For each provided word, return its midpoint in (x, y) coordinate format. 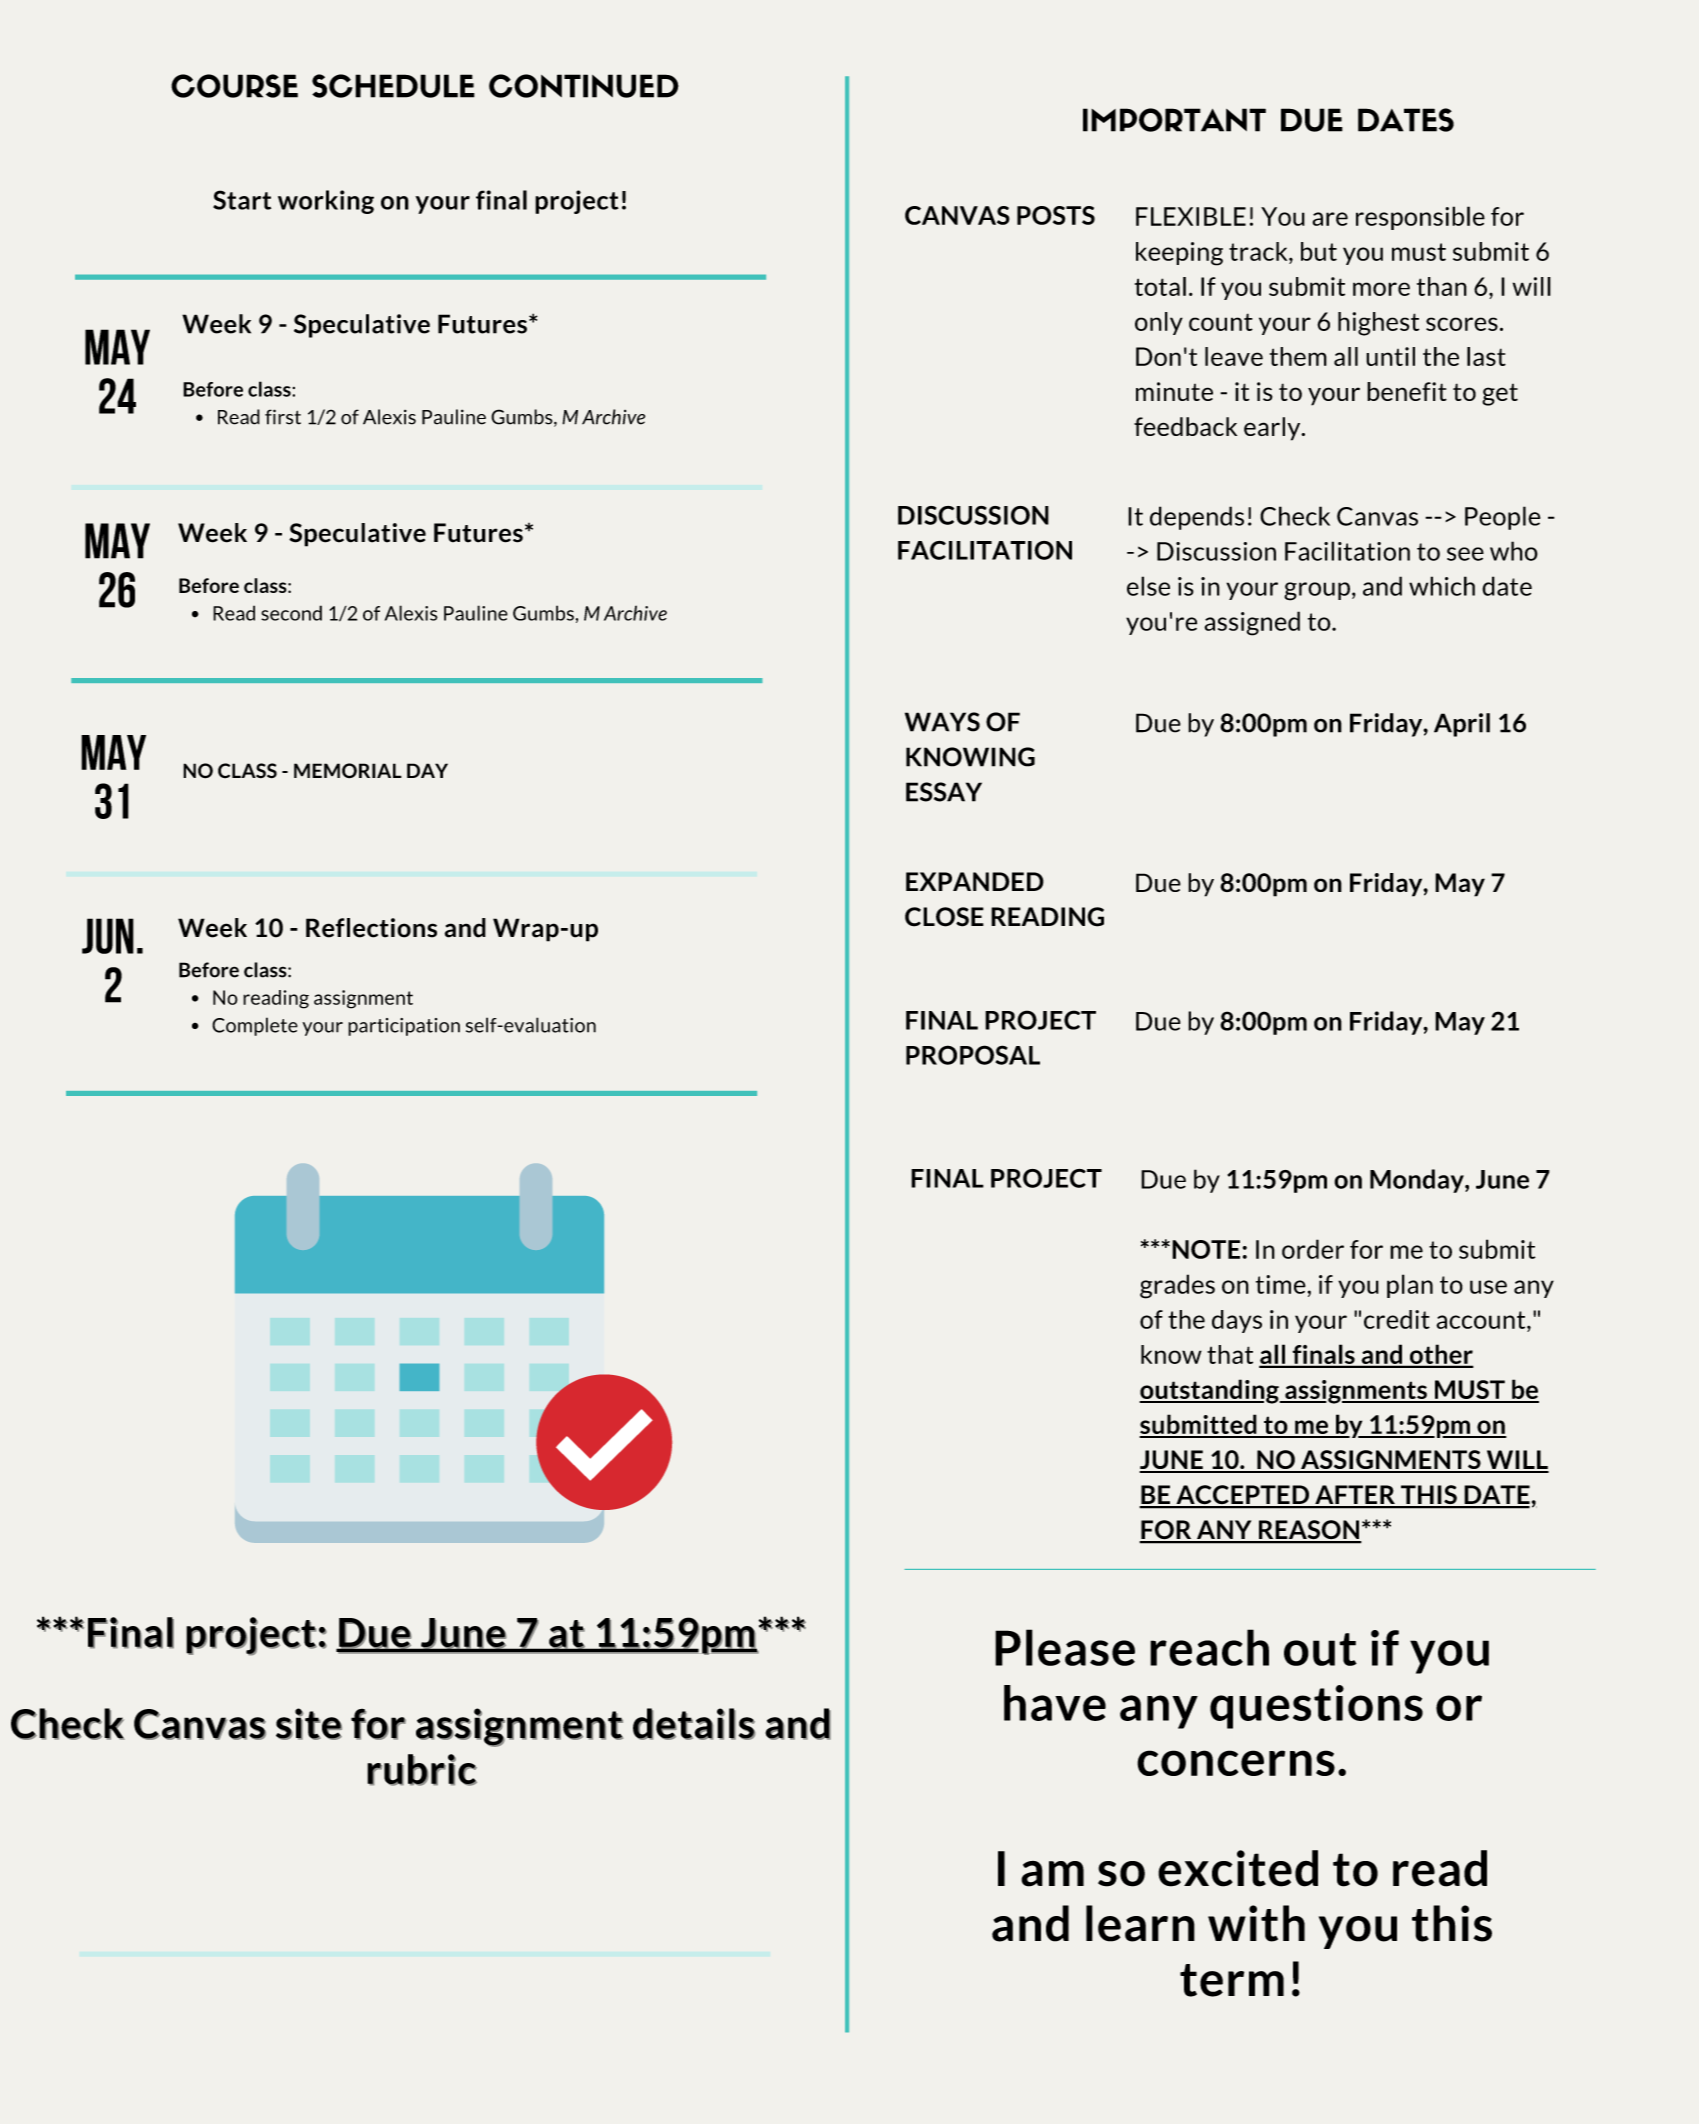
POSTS (1056, 215)
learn (1140, 1923)
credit (1397, 1319)
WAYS (942, 722)
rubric (422, 1770)
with (1256, 1923)
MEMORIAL (348, 771)
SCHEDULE (393, 86)
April (1462, 725)
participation (404, 1027)
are (1330, 219)
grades (1177, 1286)
